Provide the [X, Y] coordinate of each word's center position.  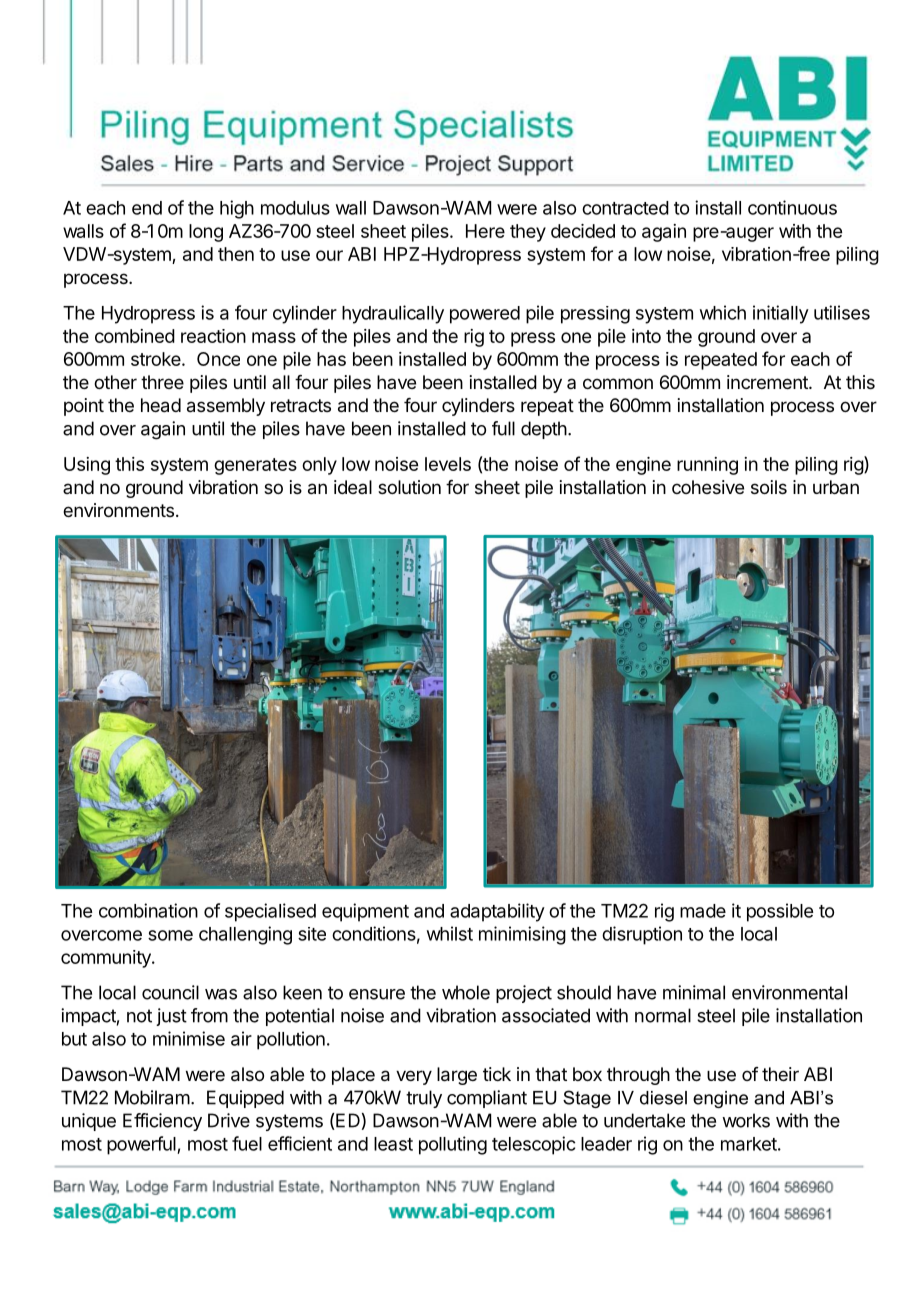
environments [118, 510]
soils [769, 487]
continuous [792, 207]
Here [485, 231]
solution [409, 487]
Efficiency [162, 1122]
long [206, 233]
